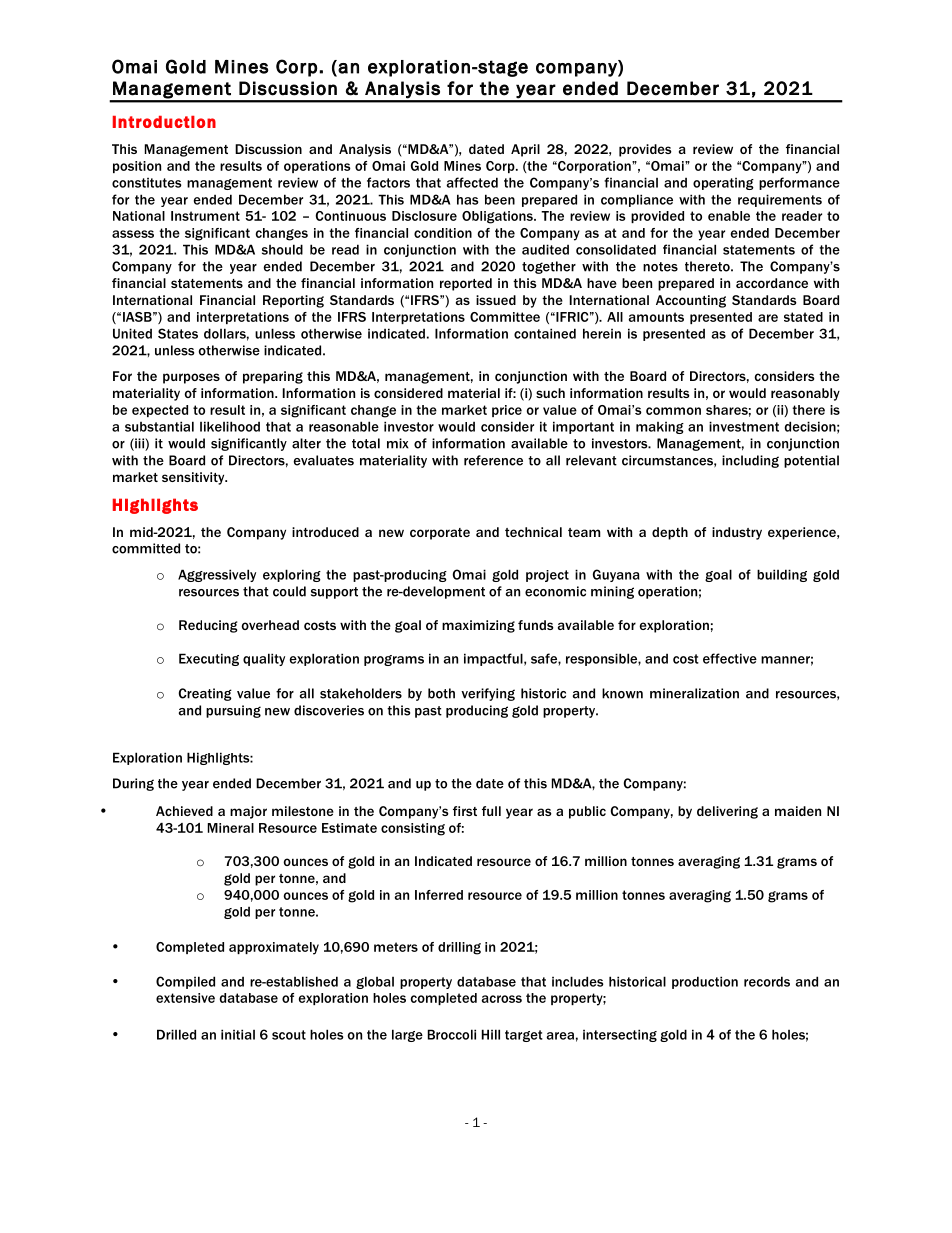 This page has width=952, height=1233. Describe the element at coordinates (191, 378) in the page. I see `purposes` at that location.
